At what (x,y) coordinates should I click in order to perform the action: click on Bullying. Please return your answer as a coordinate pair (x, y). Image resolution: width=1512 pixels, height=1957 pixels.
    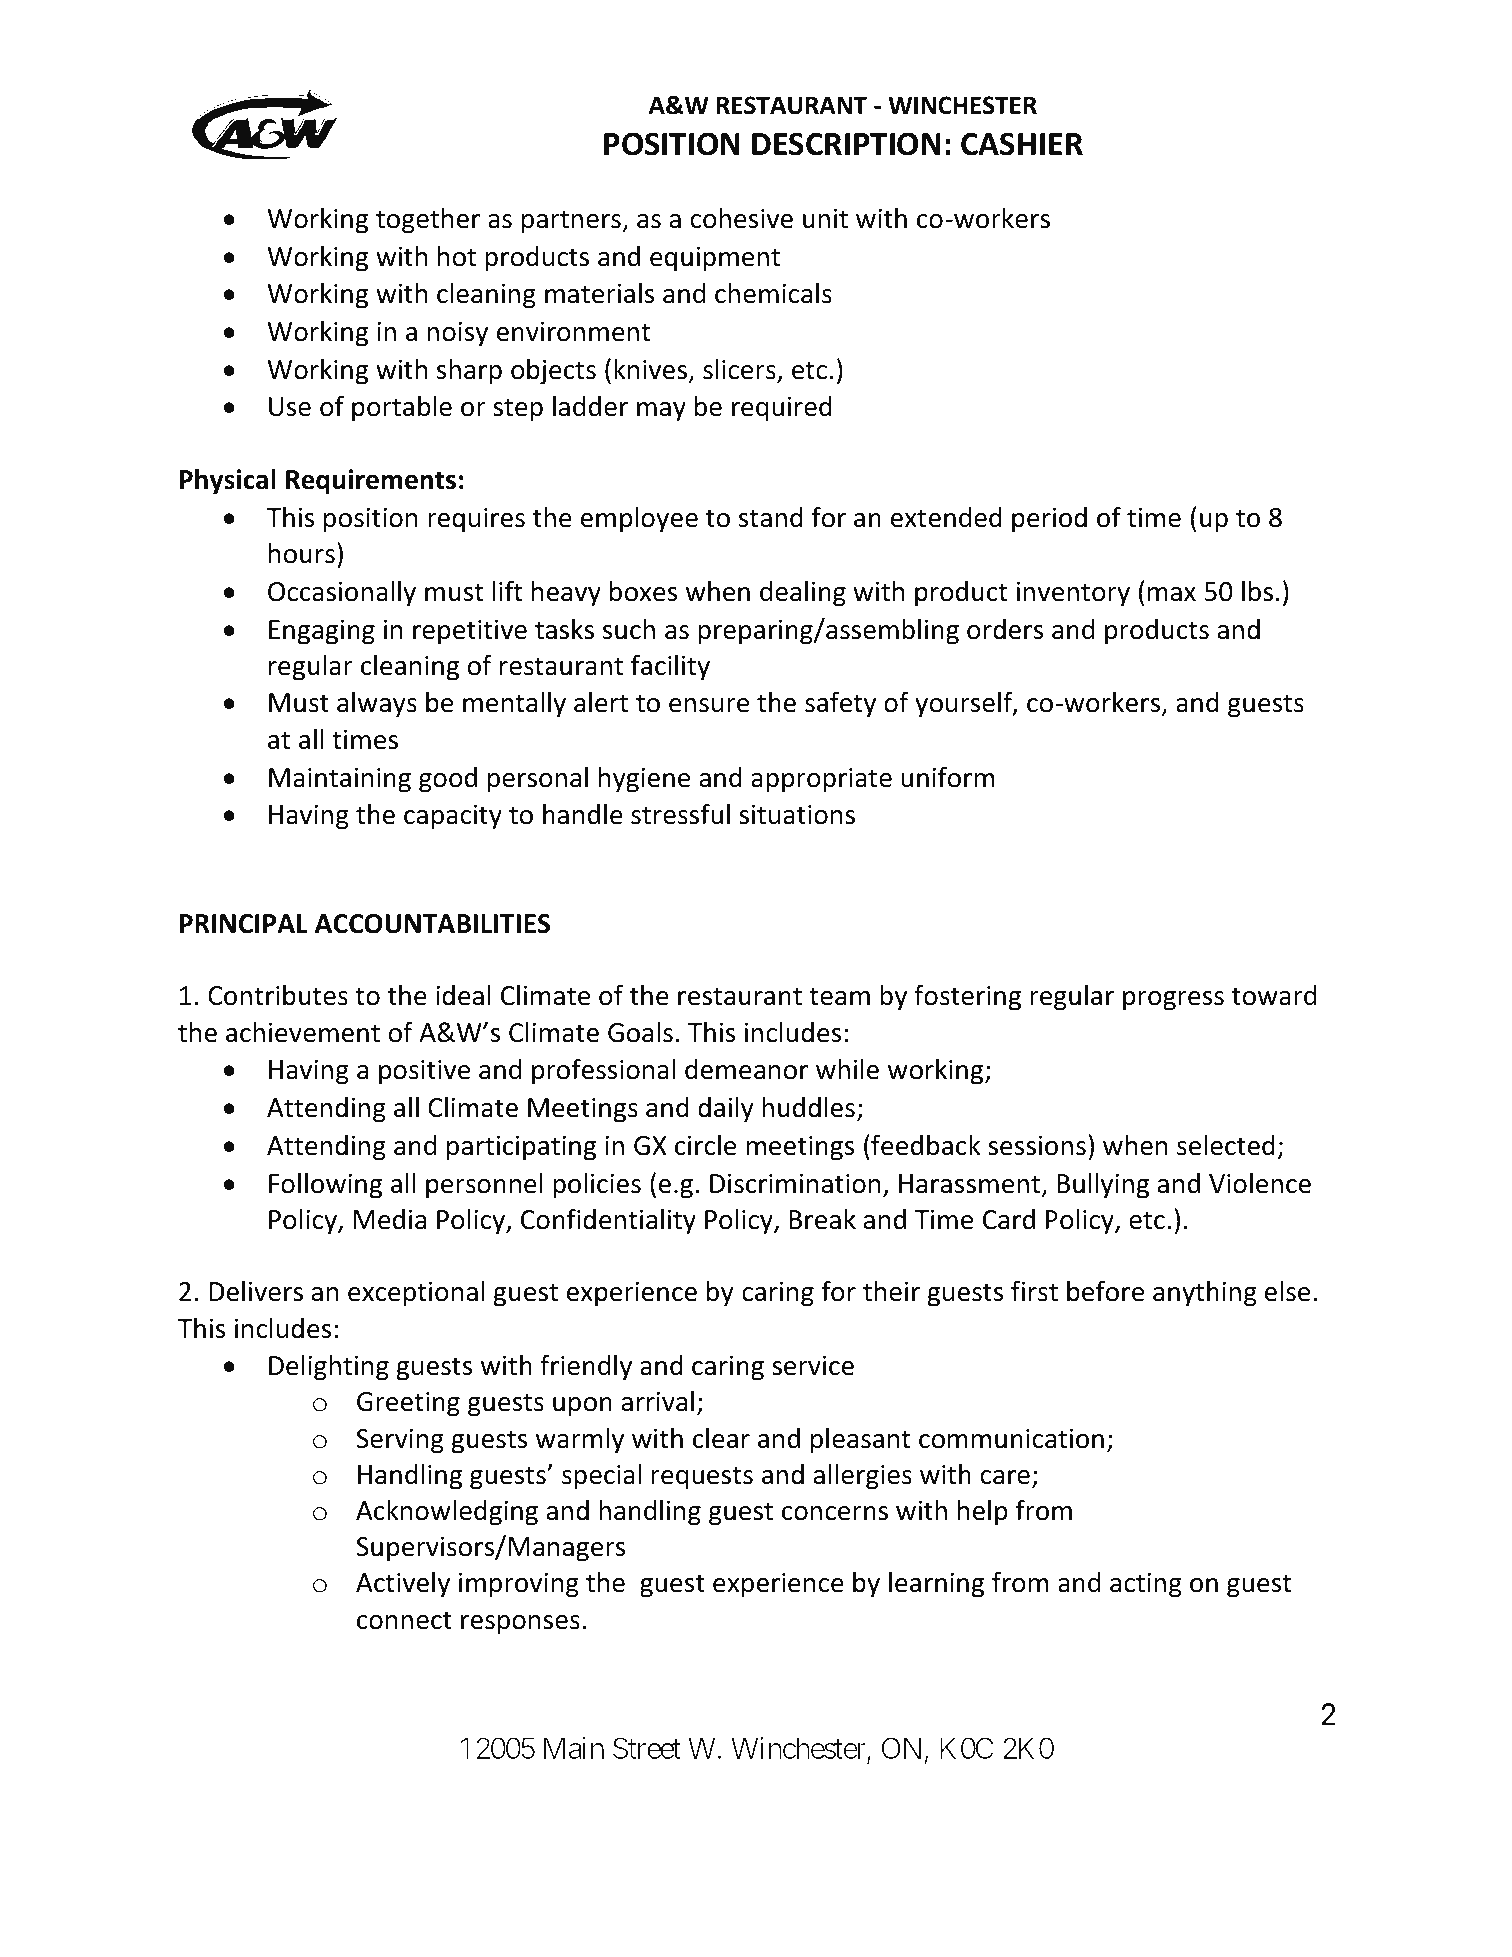
    Looking at the image, I should click on (1103, 1186).
